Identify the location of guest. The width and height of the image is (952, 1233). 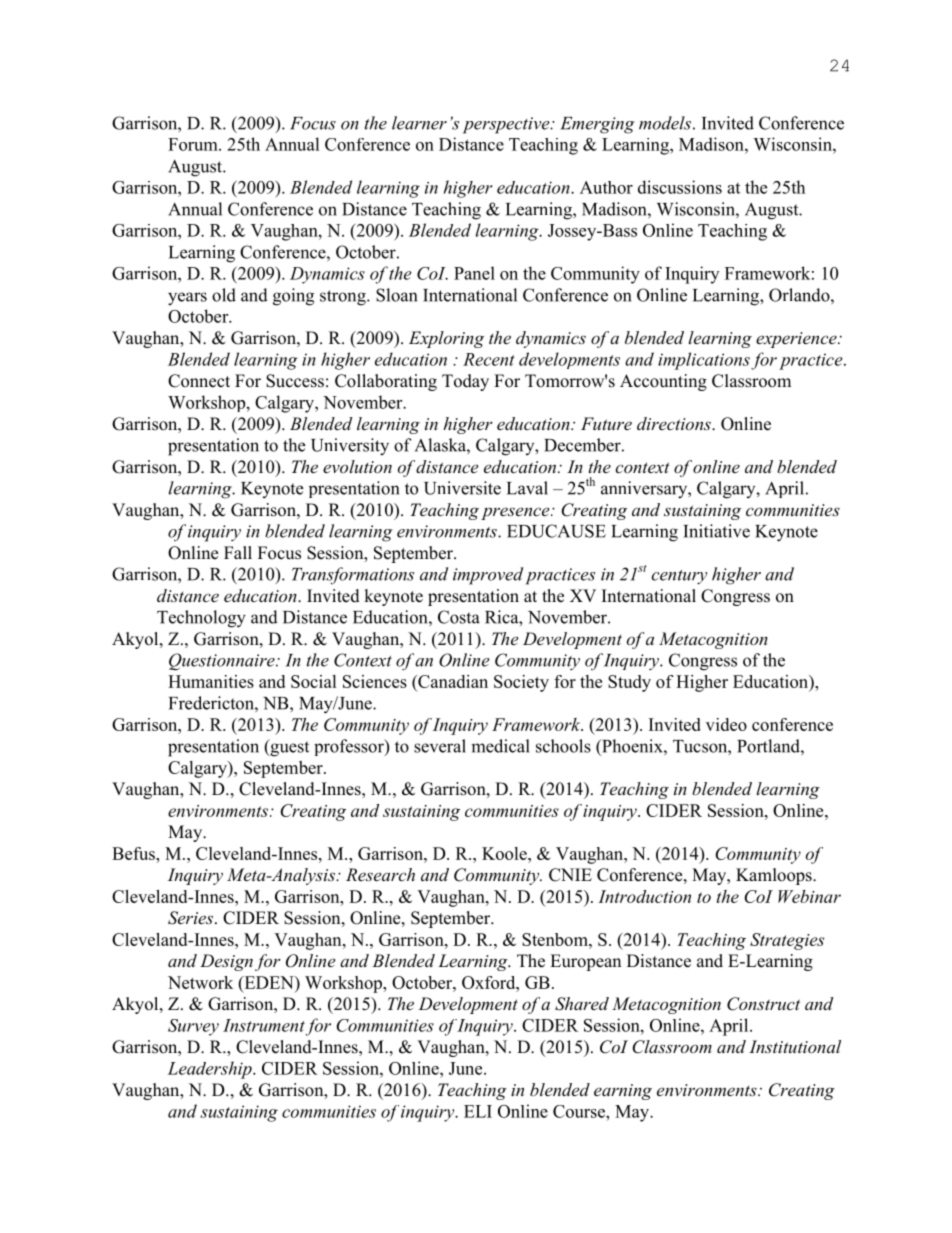
(288, 748).
